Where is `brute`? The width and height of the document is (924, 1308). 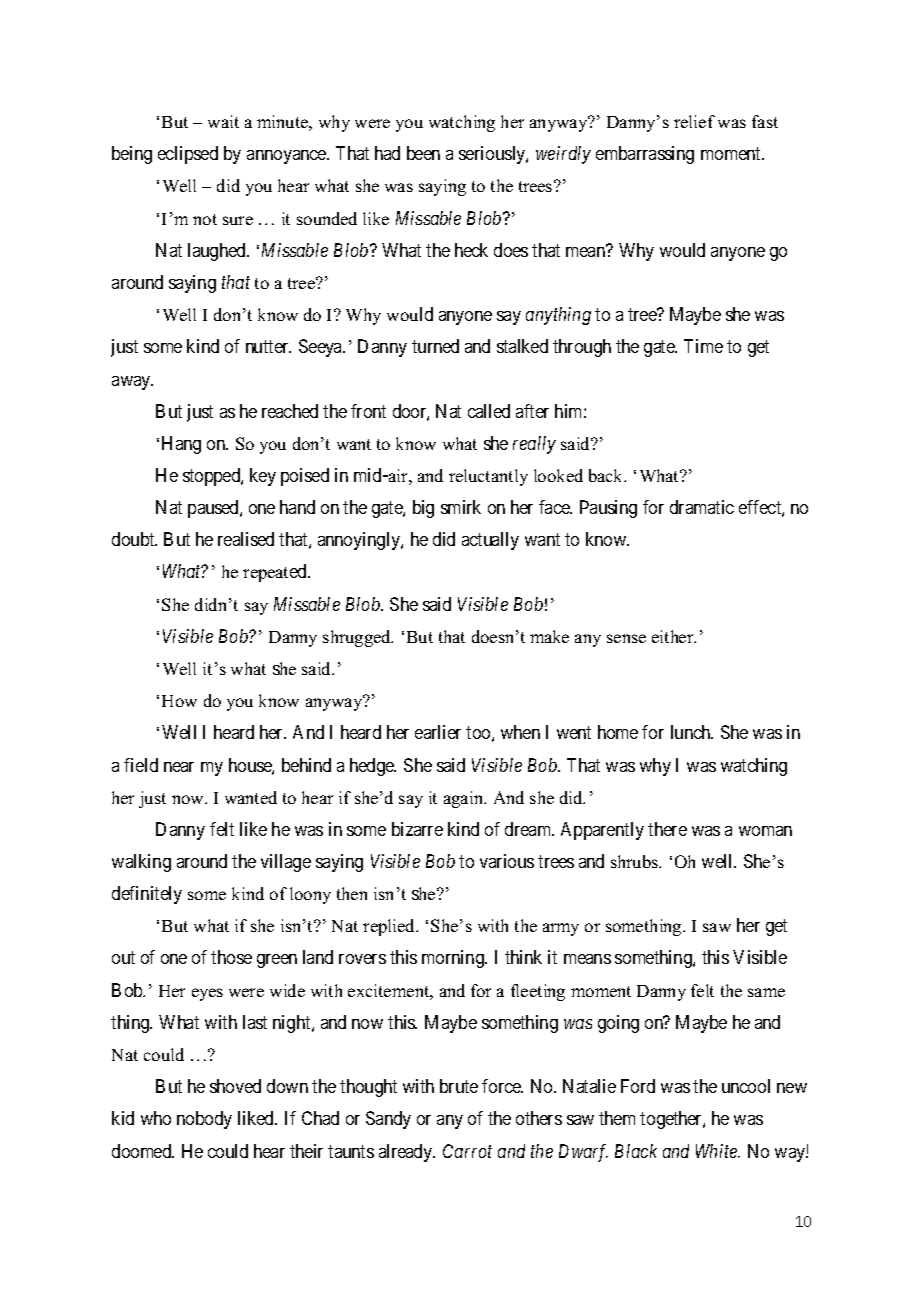
brute is located at coordinates (459, 1086).
